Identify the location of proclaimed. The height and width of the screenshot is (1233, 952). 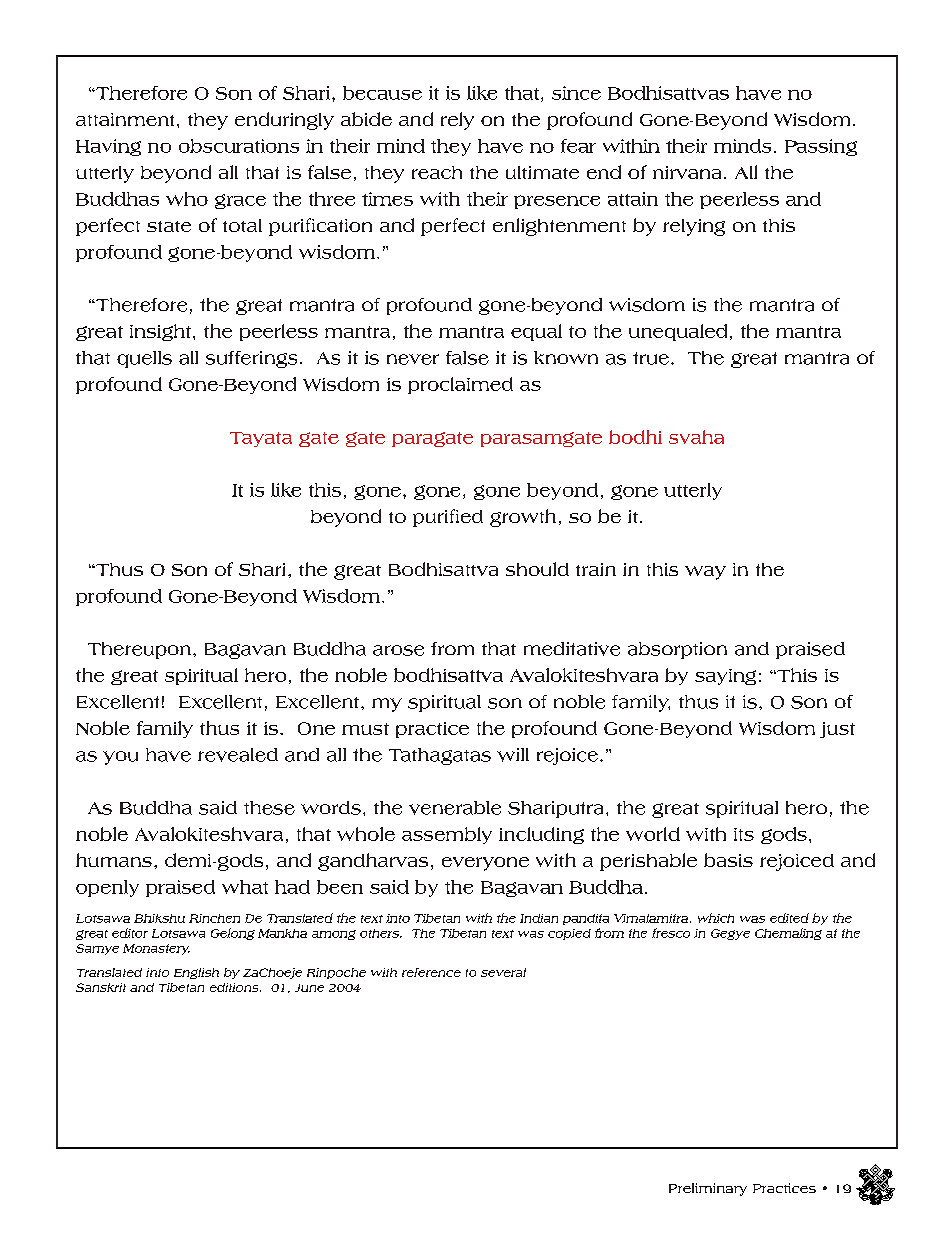
(460, 385).
